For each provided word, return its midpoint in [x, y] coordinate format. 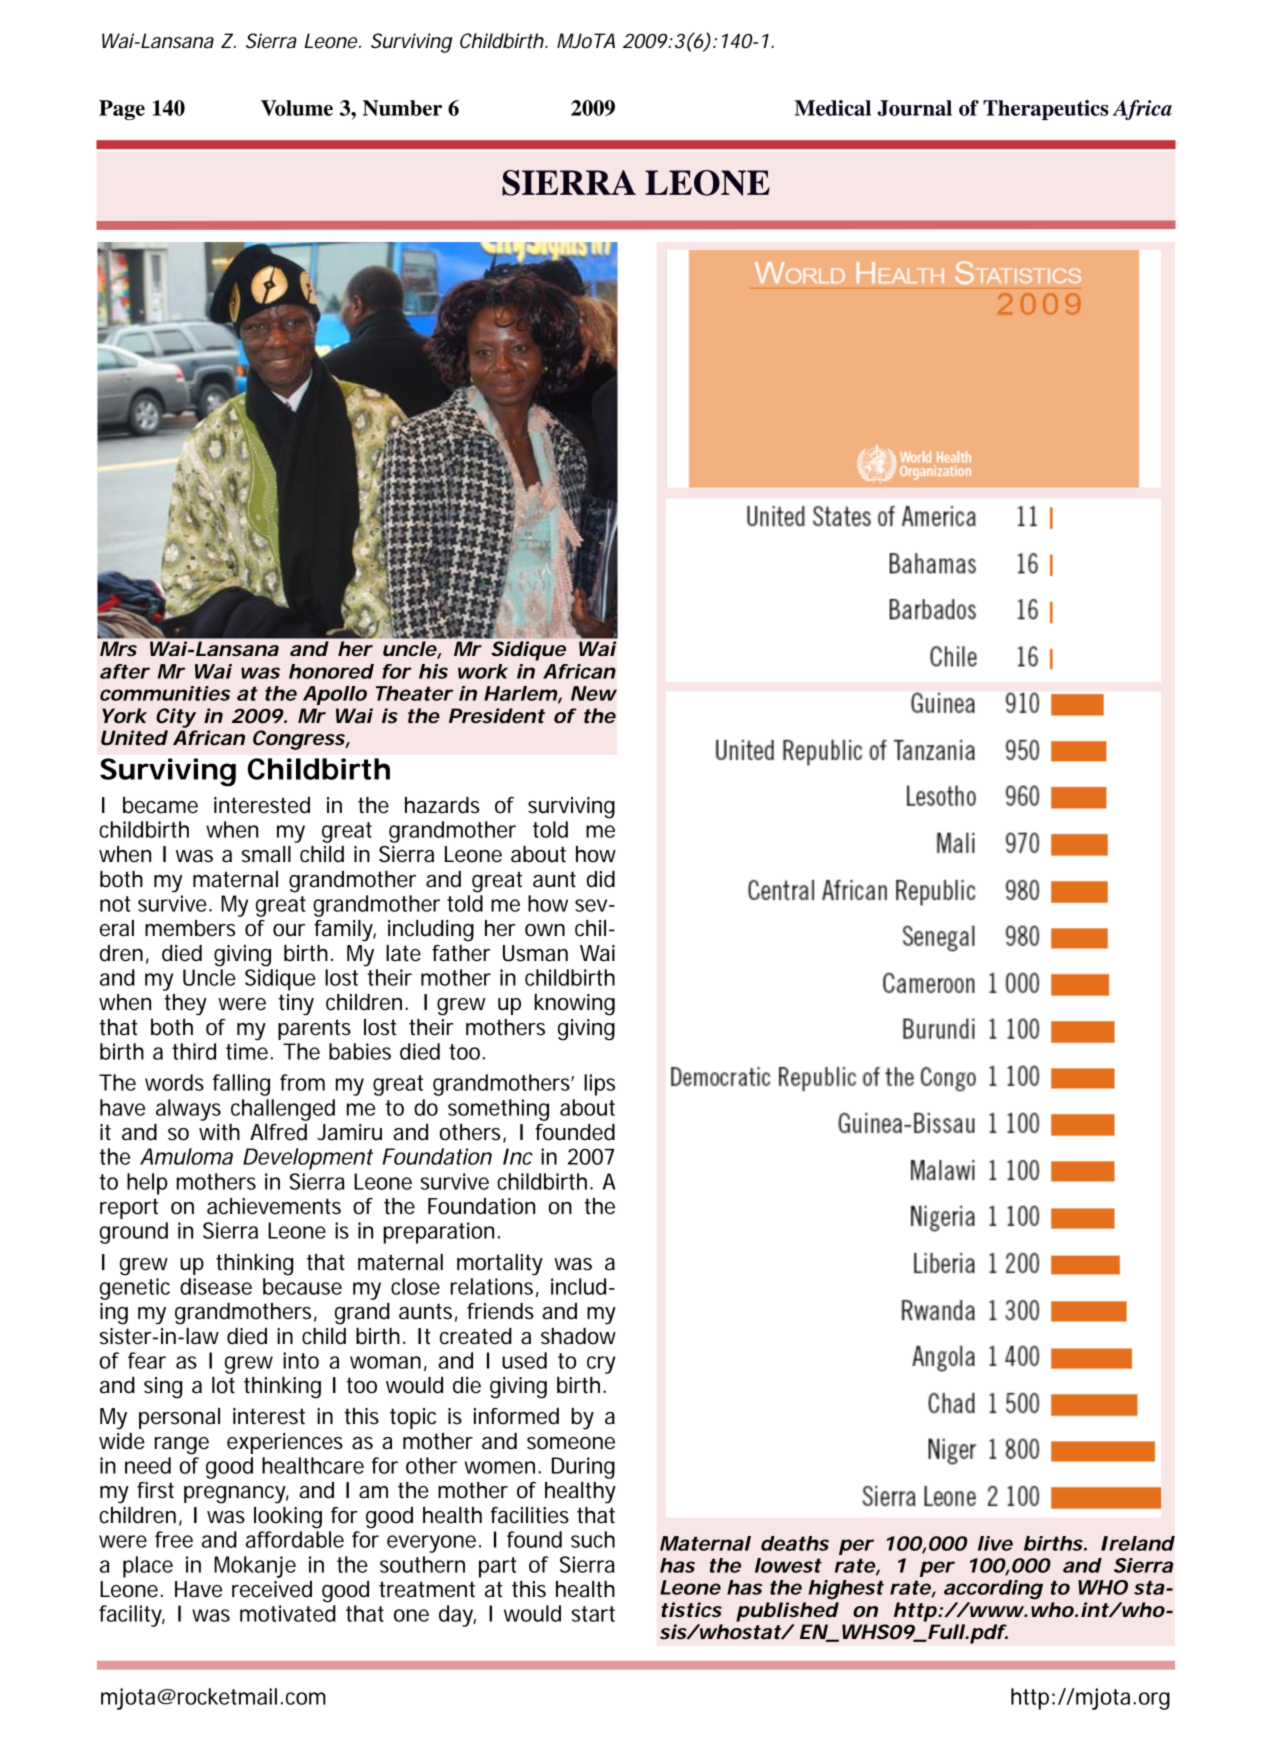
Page [122, 110]
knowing [574, 1005]
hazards [442, 805]
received [272, 1589]
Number [402, 108]
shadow [578, 1336]
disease [216, 1286]
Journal [914, 108]
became [160, 805]
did [601, 879]
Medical [832, 108]
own [545, 930]
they [185, 1005]
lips [599, 1085]
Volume [297, 108]
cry [601, 1365]
